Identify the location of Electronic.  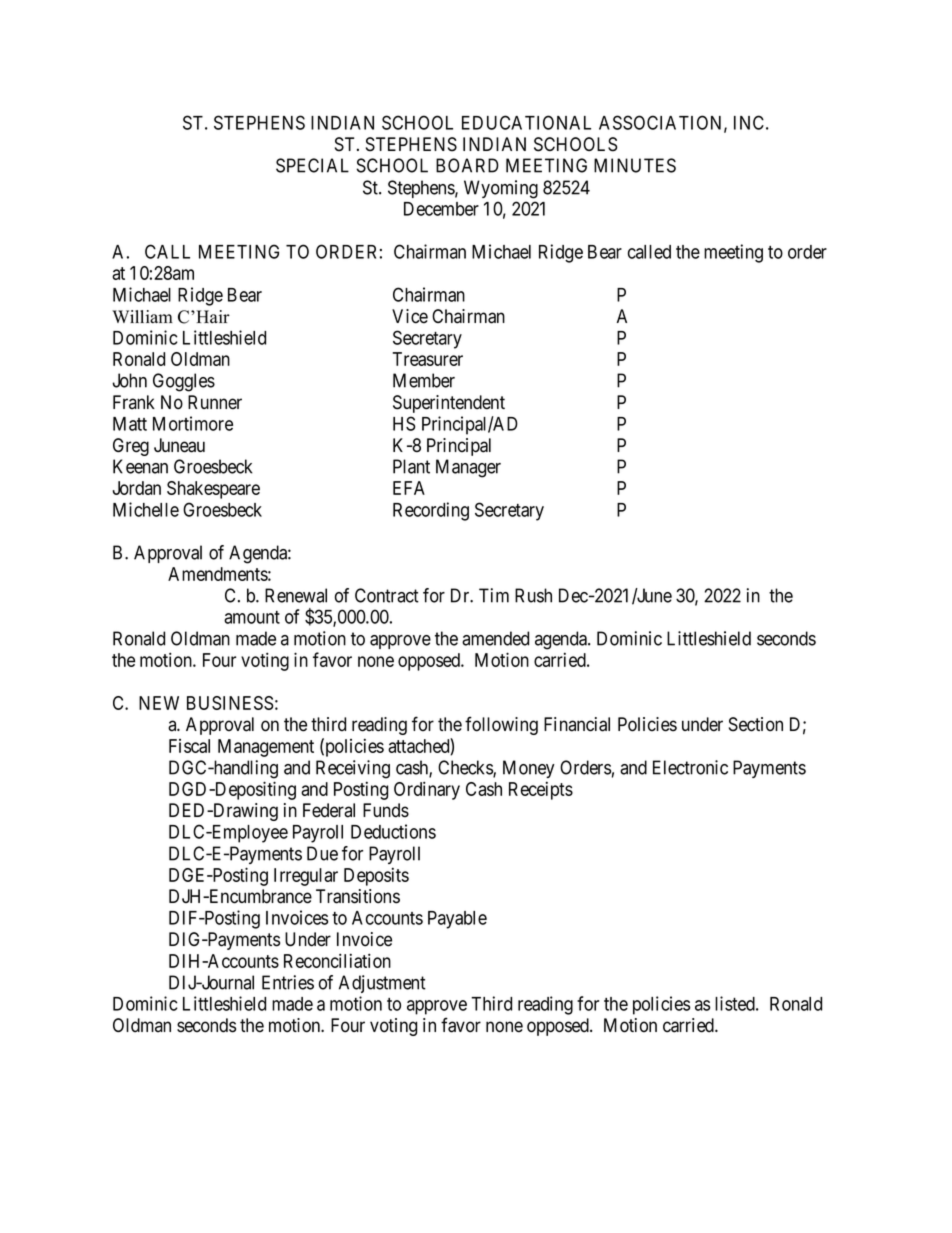
(690, 767).
